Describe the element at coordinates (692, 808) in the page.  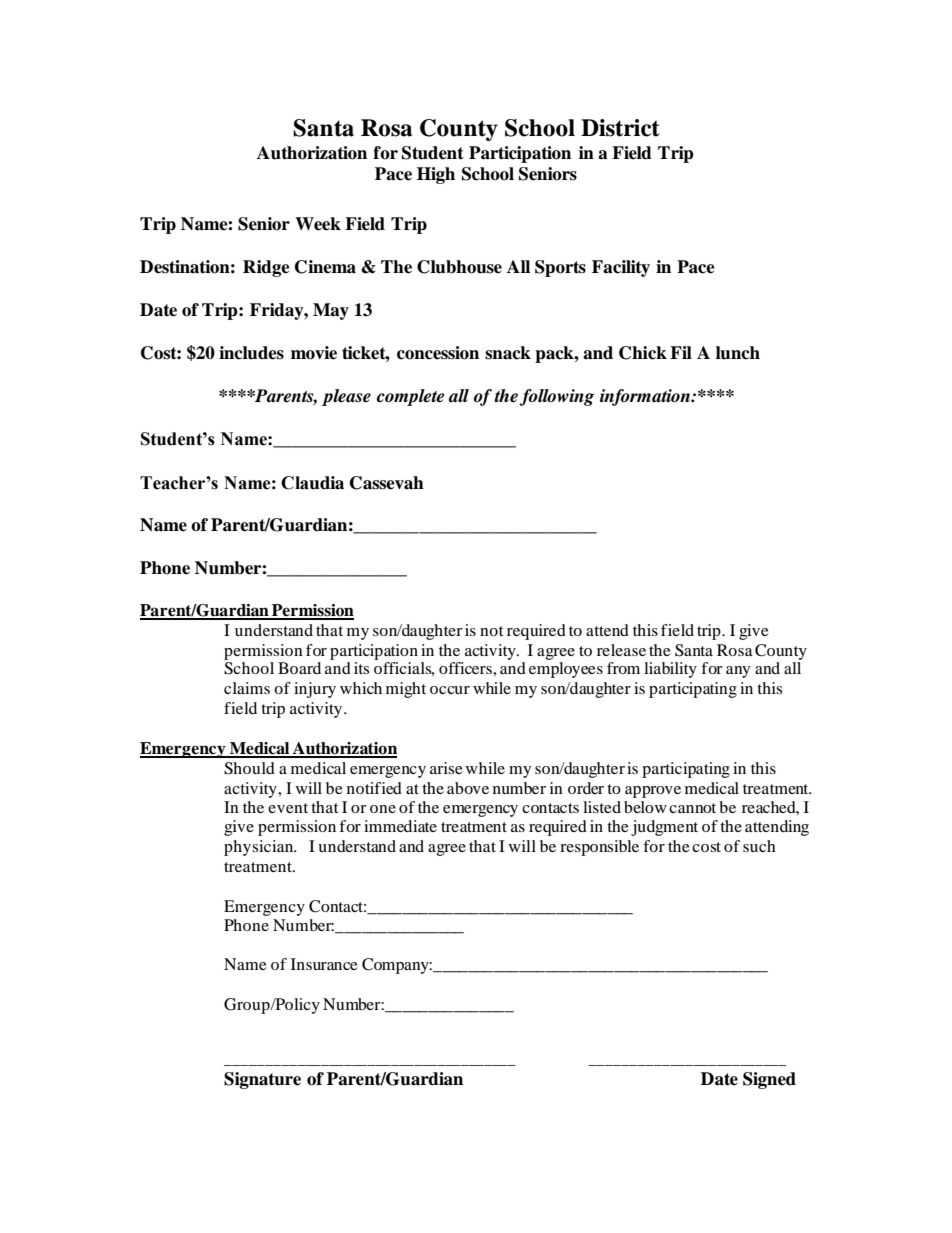
I see `cannot` at that location.
